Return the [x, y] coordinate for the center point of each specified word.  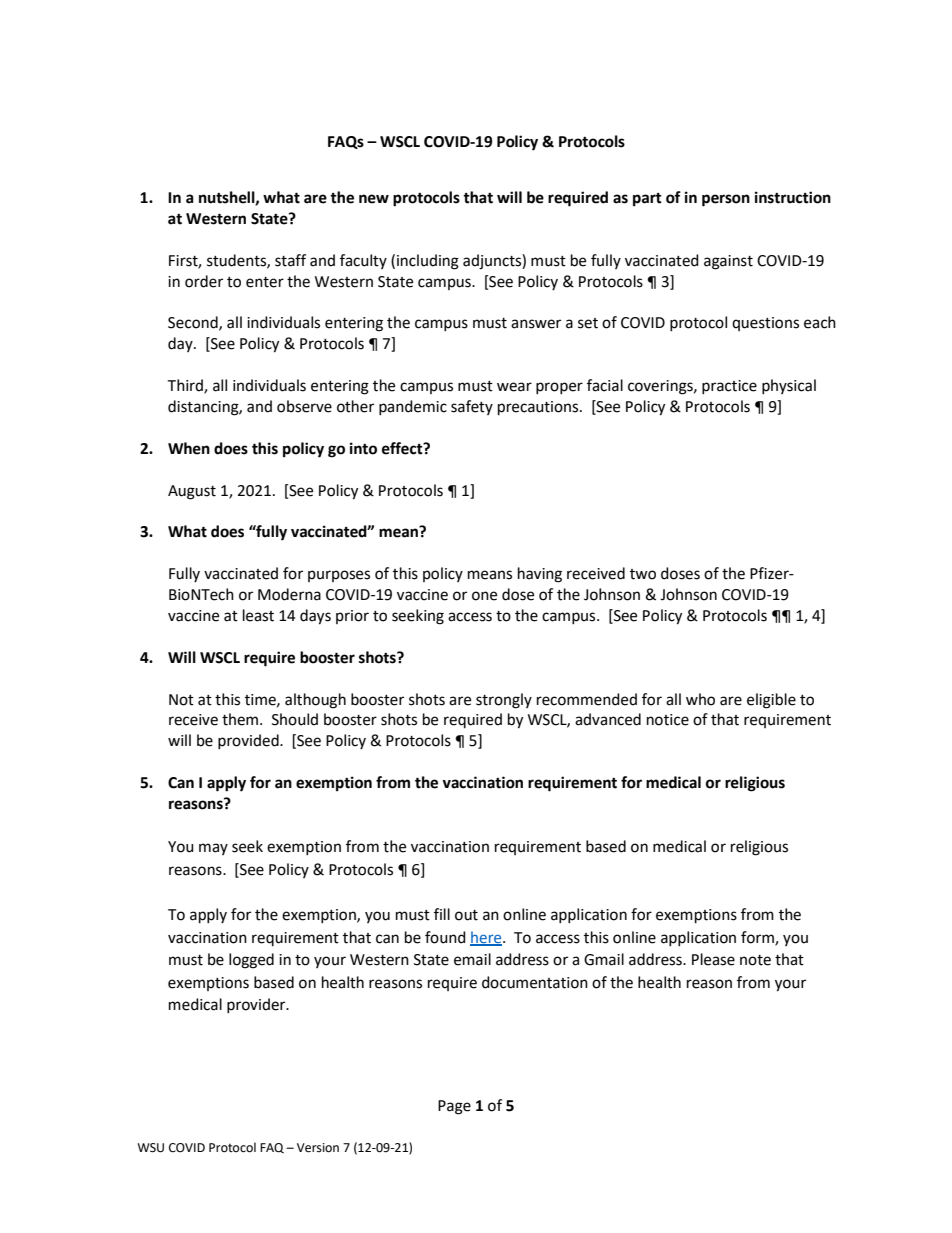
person [726, 200]
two [643, 574]
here [487, 938]
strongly [504, 701]
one [484, 596]
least [258, 615]
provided [249, 741]
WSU [150, 1148]
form [758, 938]
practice [729, 387]
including [428, 262]
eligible [771, 701]
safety [472, 407]
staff [290, 260]
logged [251, 961]
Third [186, 386]
